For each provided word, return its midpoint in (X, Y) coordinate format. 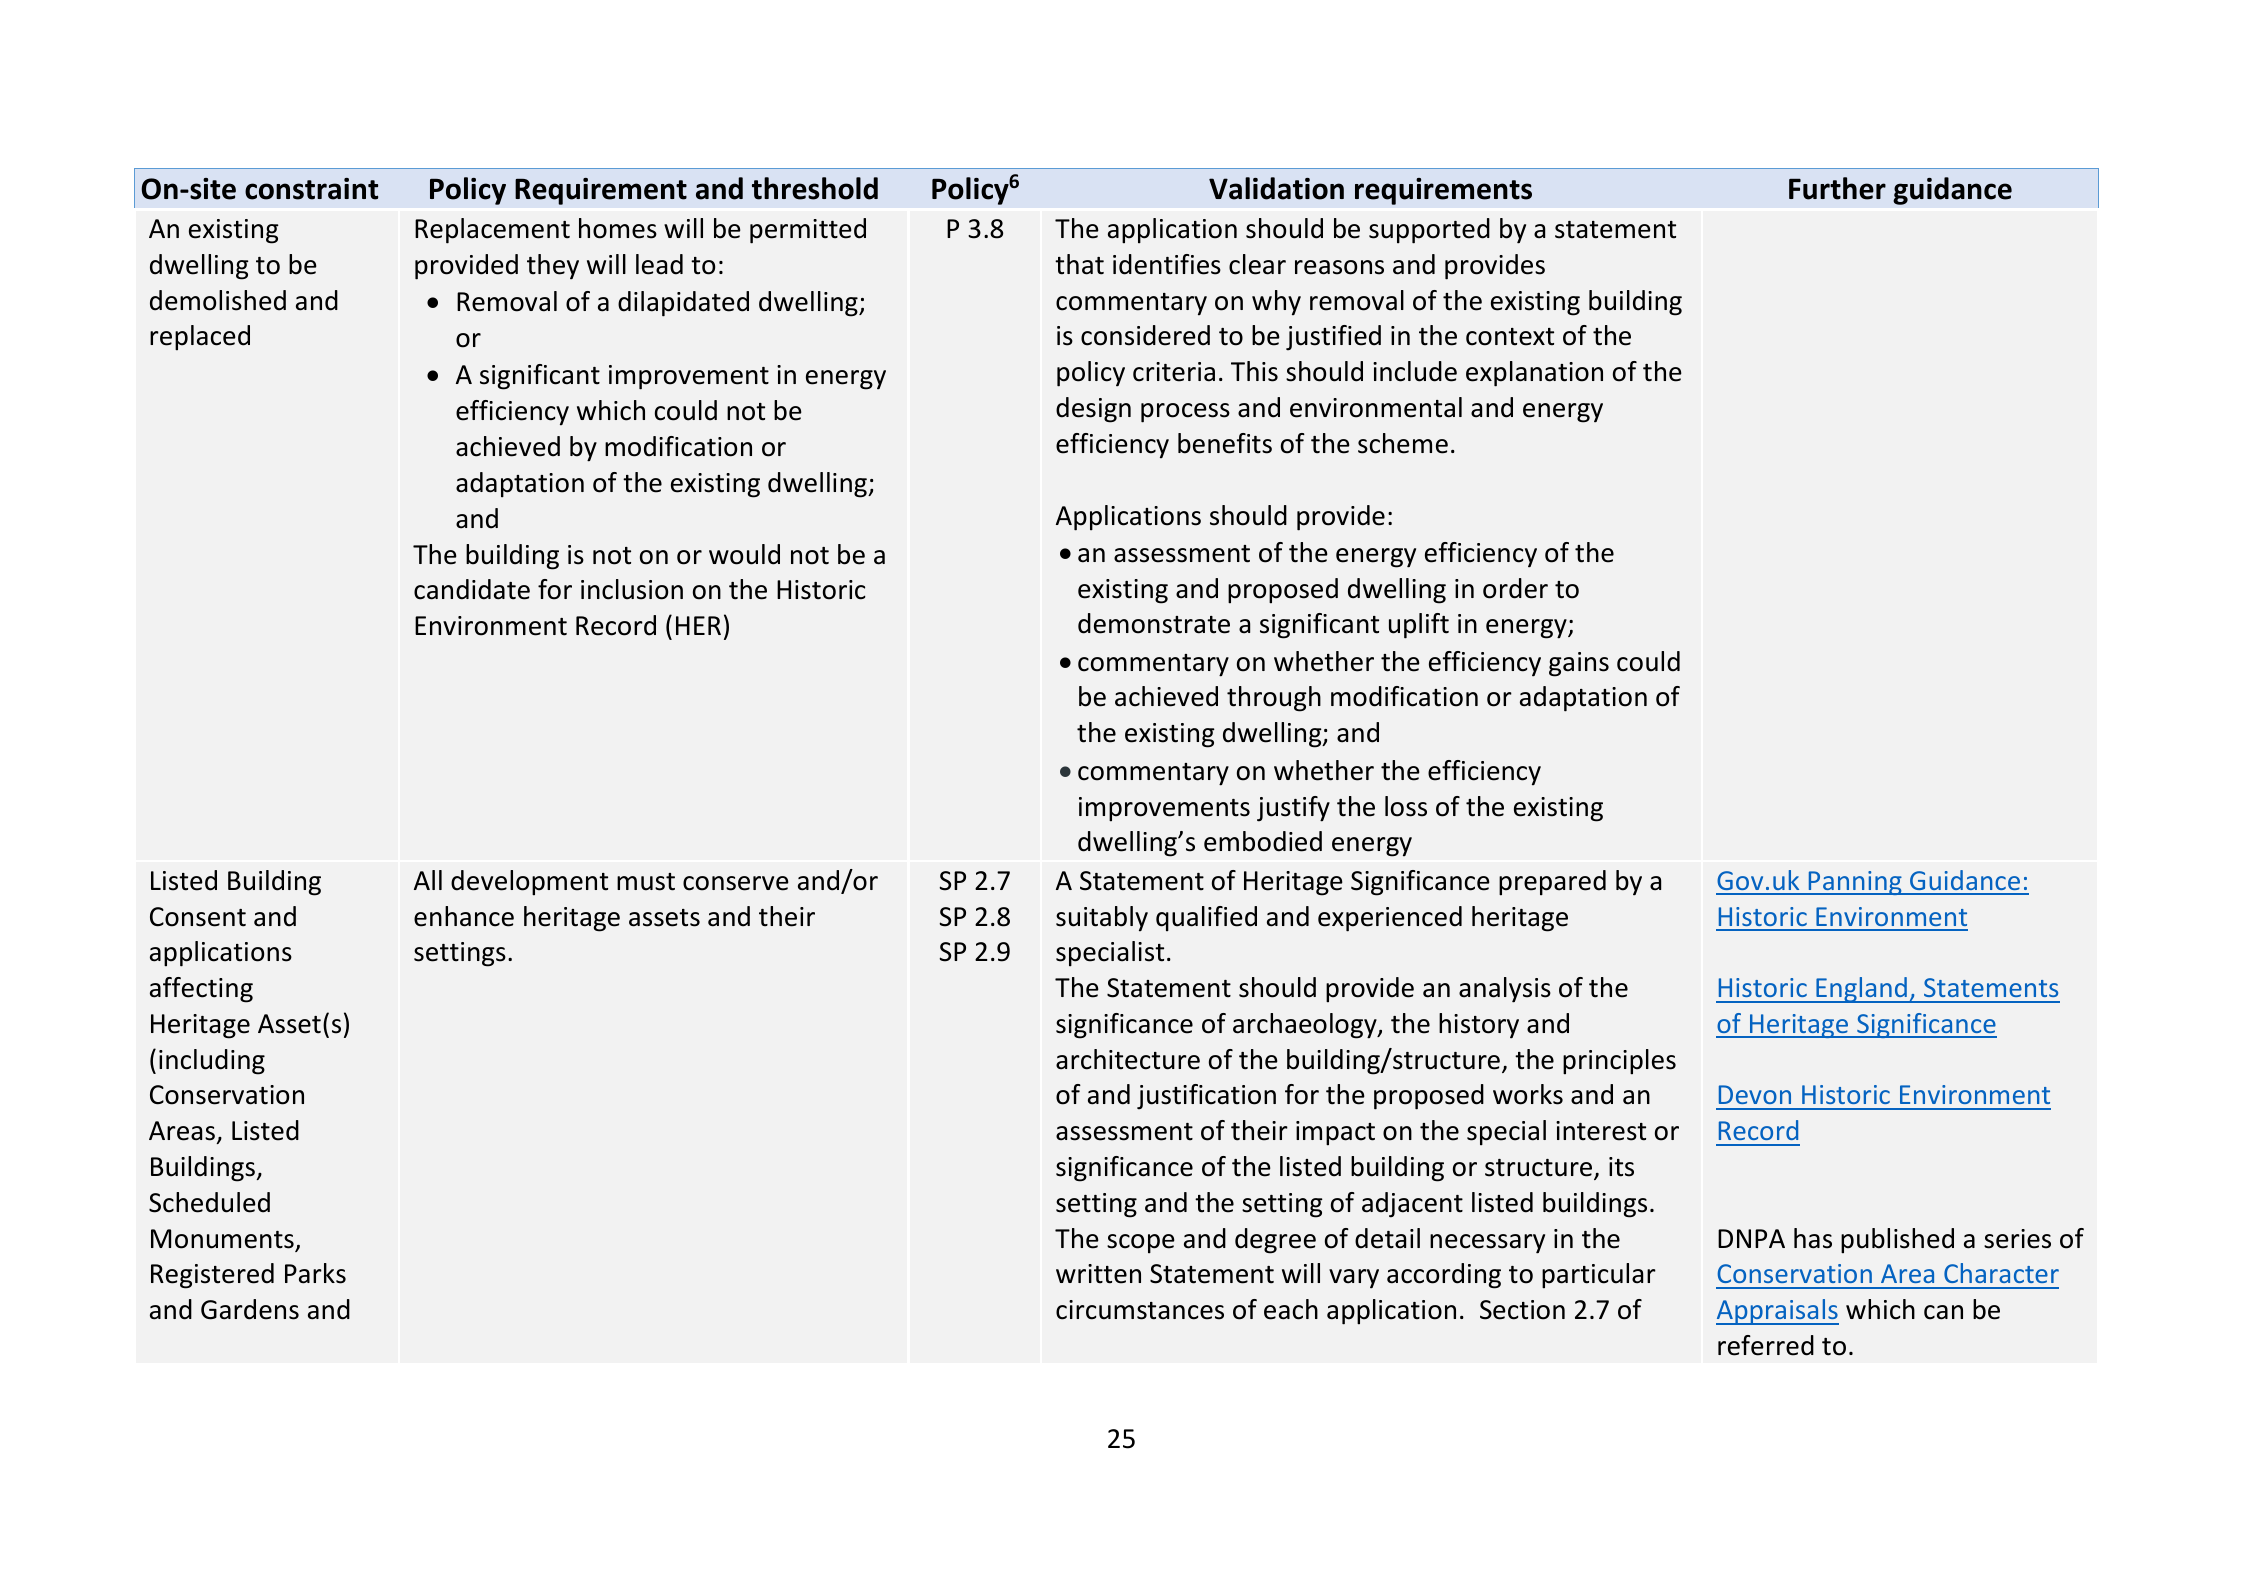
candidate (472, 589)
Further (1837, 188)
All (428, 880)
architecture (1128, 1059)
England (1861, 990)
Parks (315, 1273)
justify (1293, 809)
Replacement (492, 231)
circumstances (1140, 1310)
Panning (1855, 883)
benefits (1225, 443)
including (212, 1062)
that (1079, 264)
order (1515, 588)
